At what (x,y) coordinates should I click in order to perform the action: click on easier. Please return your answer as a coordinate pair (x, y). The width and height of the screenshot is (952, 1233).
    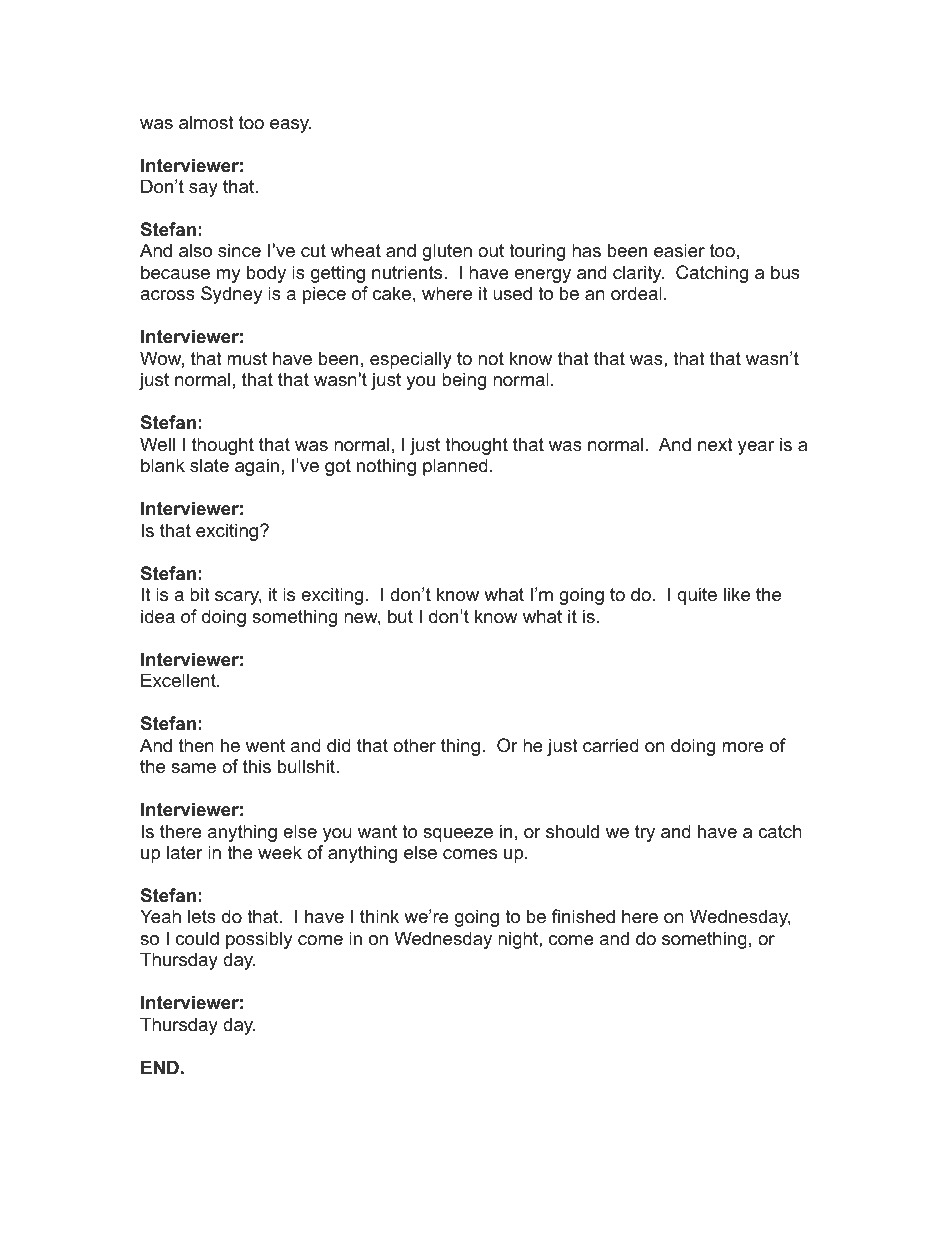
    Looking at the image, I should click on (679, 250).
